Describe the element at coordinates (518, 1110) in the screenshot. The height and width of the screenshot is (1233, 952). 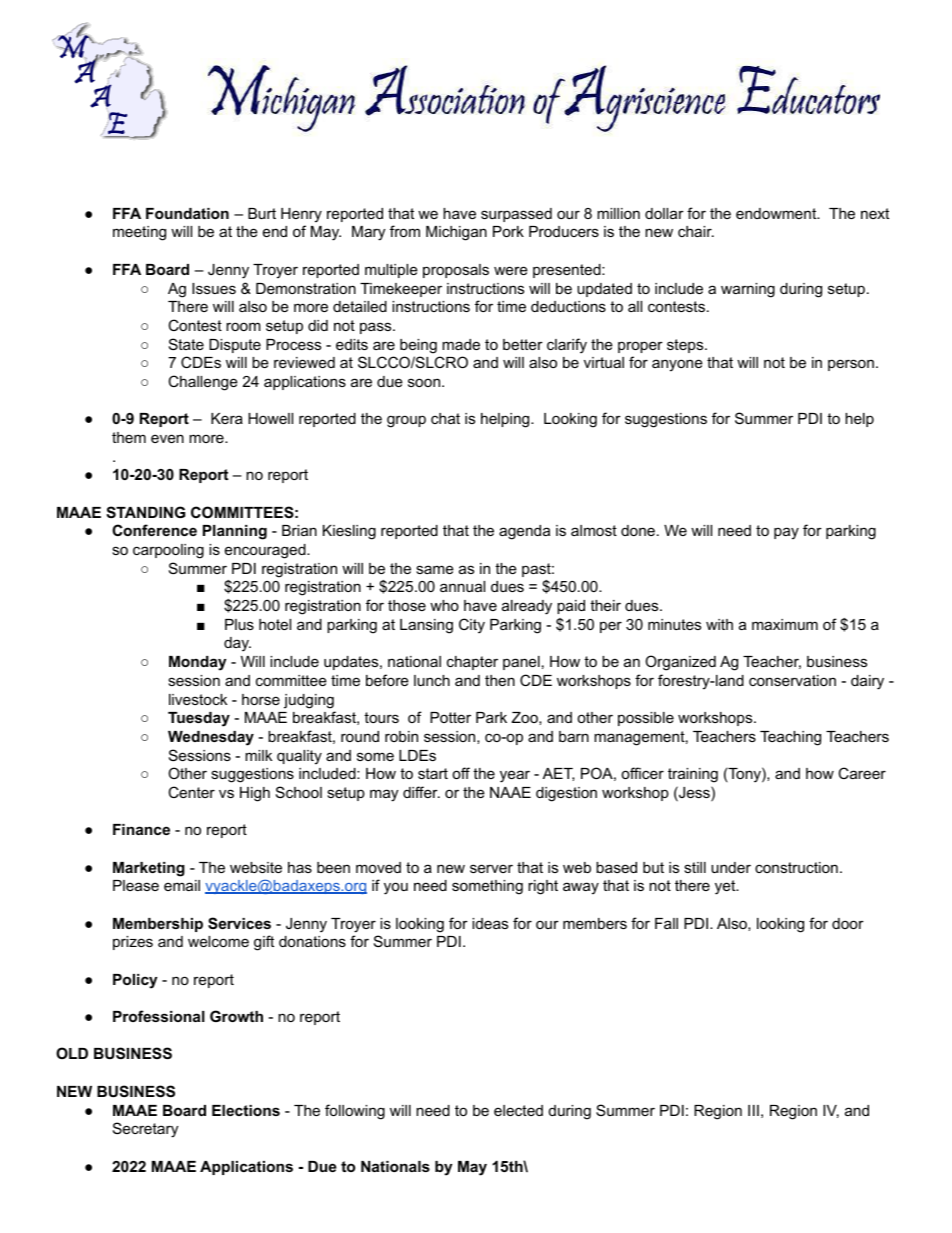
I see `elected` at that location.
